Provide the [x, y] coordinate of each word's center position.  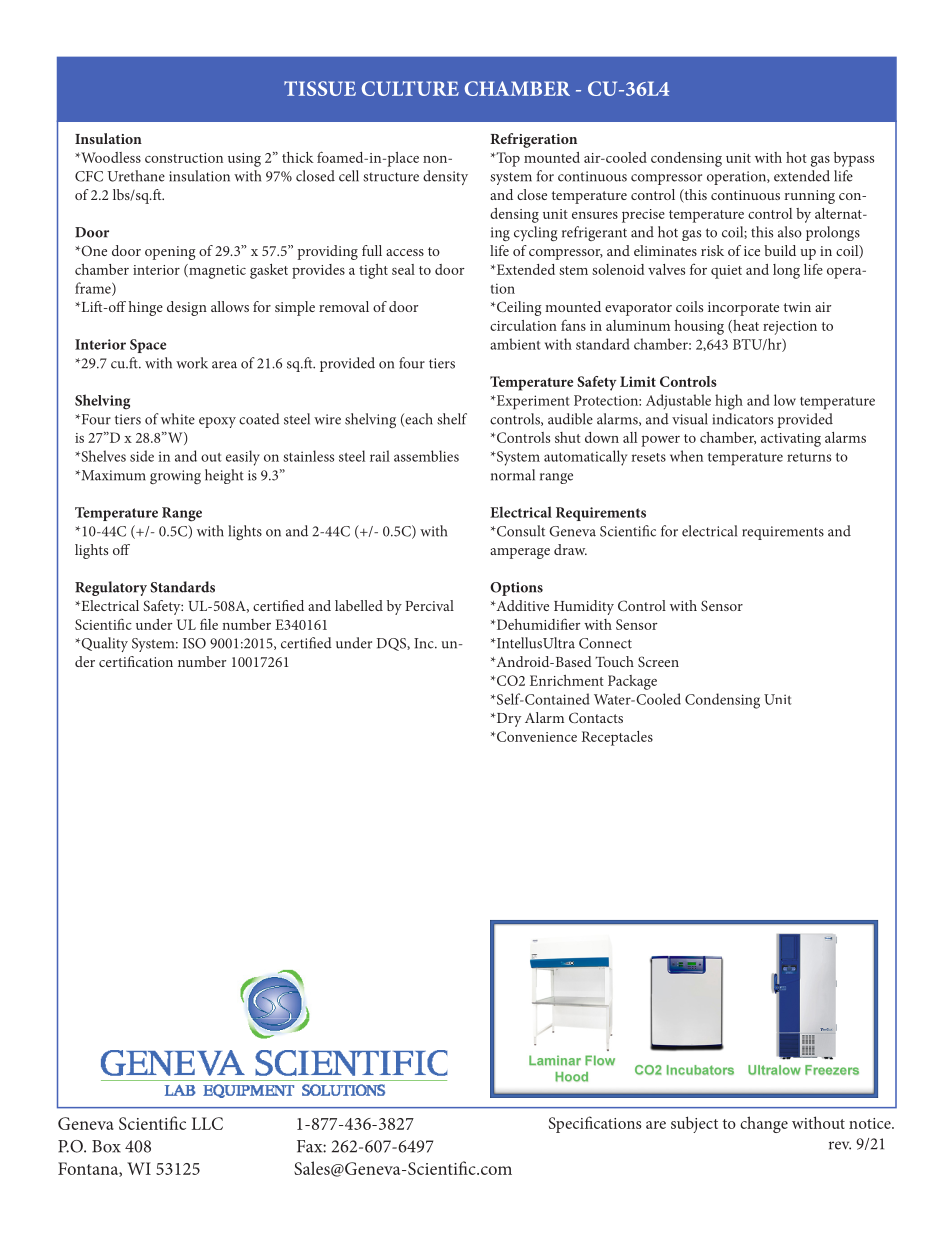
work [192, 363]
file [209, 624]
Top [507, 159]
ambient [515, 344]
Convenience [537, 736]
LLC [207, 1123]
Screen [658, 661]
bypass [854, 159]
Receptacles [617, 738]
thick [298, 157]
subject [694, 1124]
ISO [194, 643]
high [729, 402]
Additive [521, 605]
